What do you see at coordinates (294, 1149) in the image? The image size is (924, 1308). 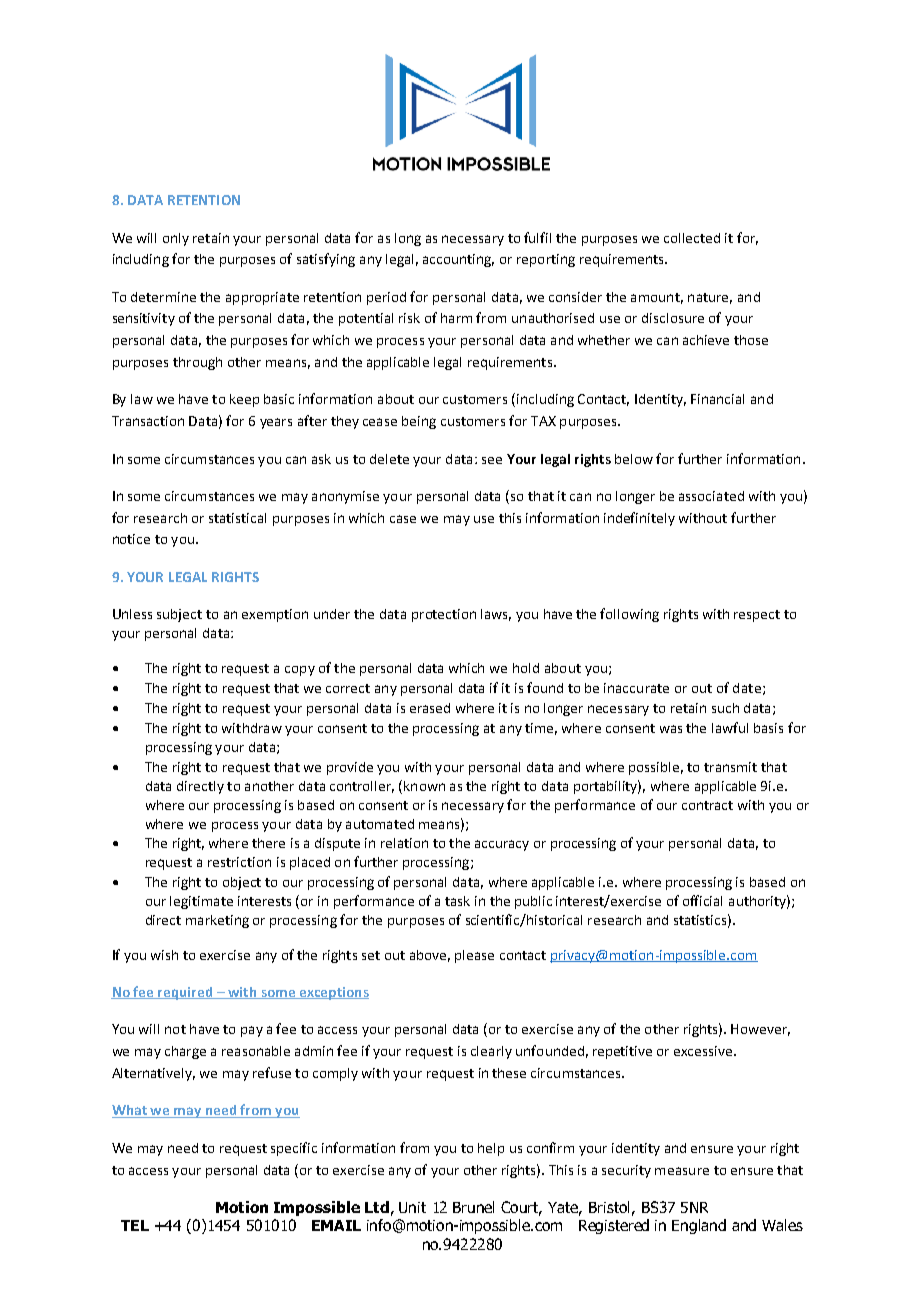 I see `specific` at bounding box center [294, 1149].
